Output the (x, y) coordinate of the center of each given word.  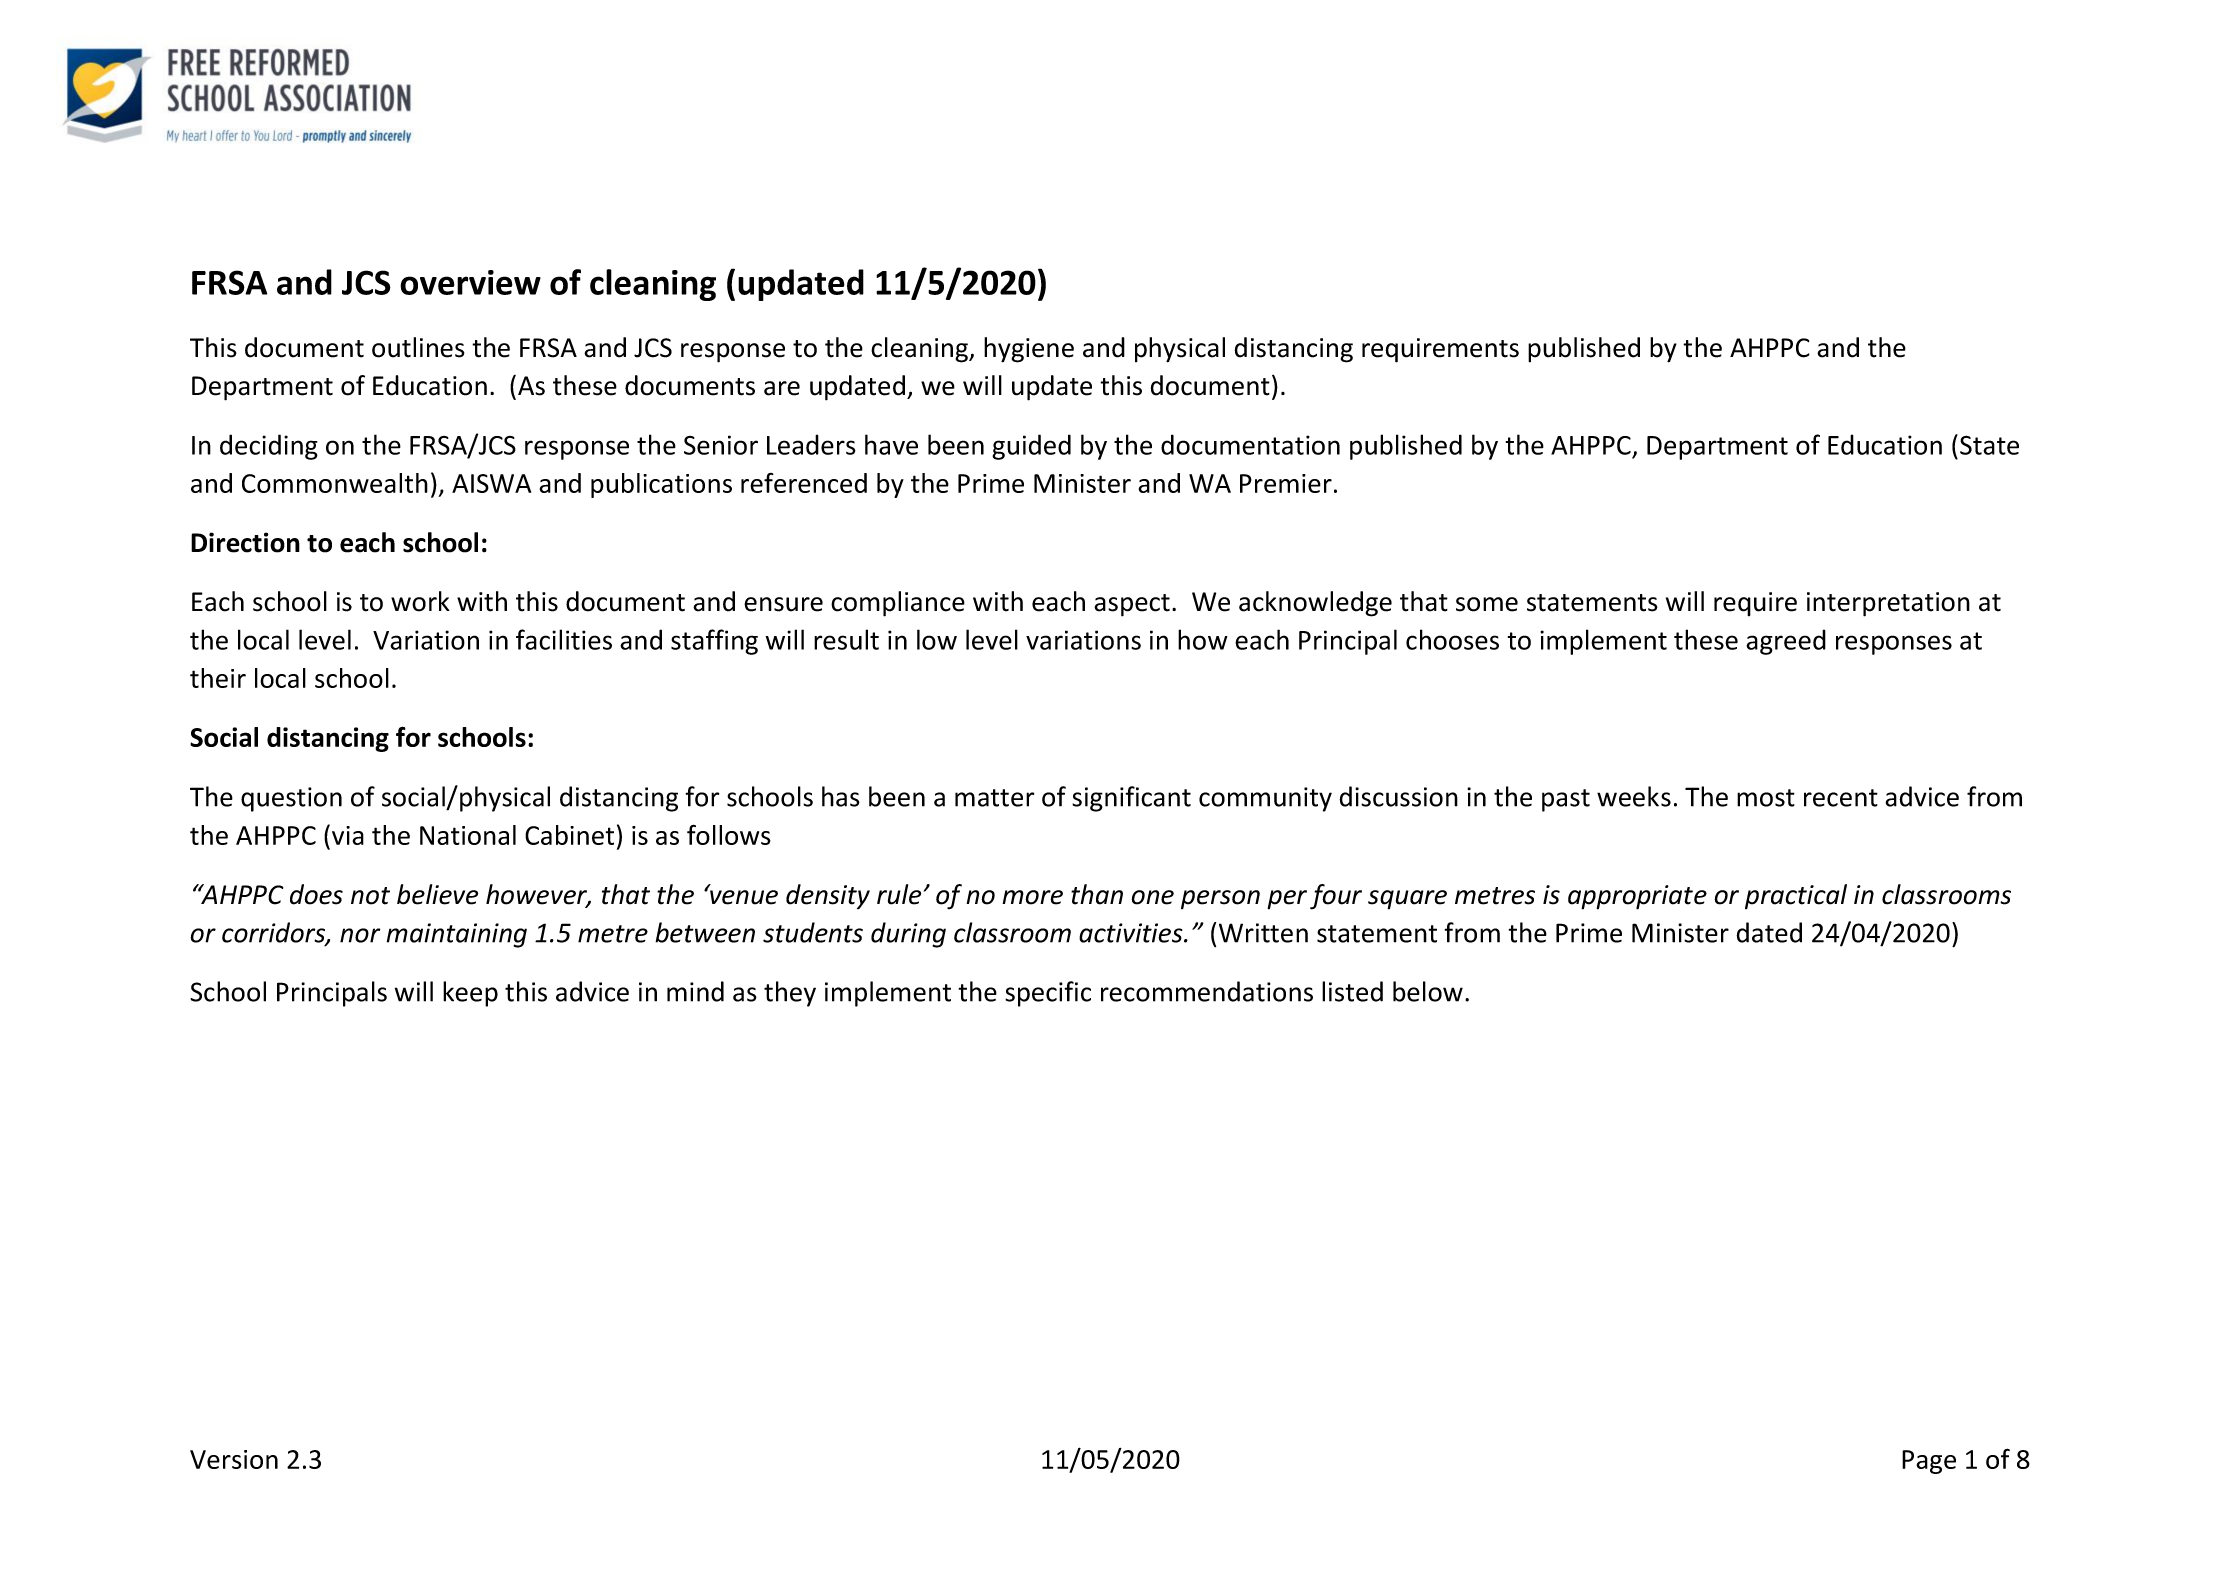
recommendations (1207, 991)
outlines (418, 347)
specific (1048, 994)
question (291, 799)
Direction (245, 542)
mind (695, 991)
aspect (1132, 605)
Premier (1286, 483)
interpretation (1888, 604)
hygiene (1029, 350)
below (1428, 991)
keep (470, 994)
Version (234, 1459)
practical (1796, 896)
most (1766, 798)
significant (1131, 799)
